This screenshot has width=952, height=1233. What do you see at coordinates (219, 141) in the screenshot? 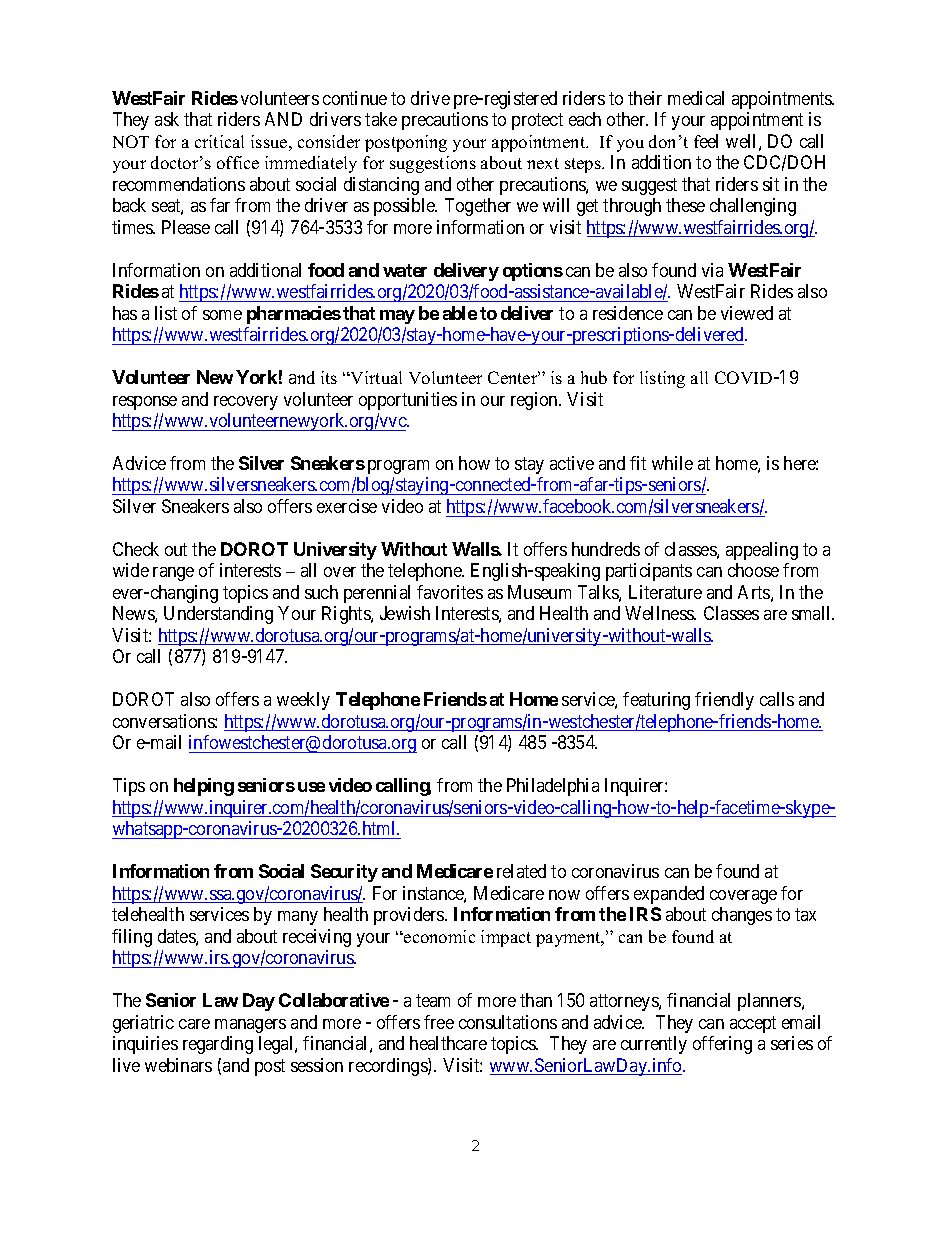
I see `critical` at bounding box center [219, 141].
